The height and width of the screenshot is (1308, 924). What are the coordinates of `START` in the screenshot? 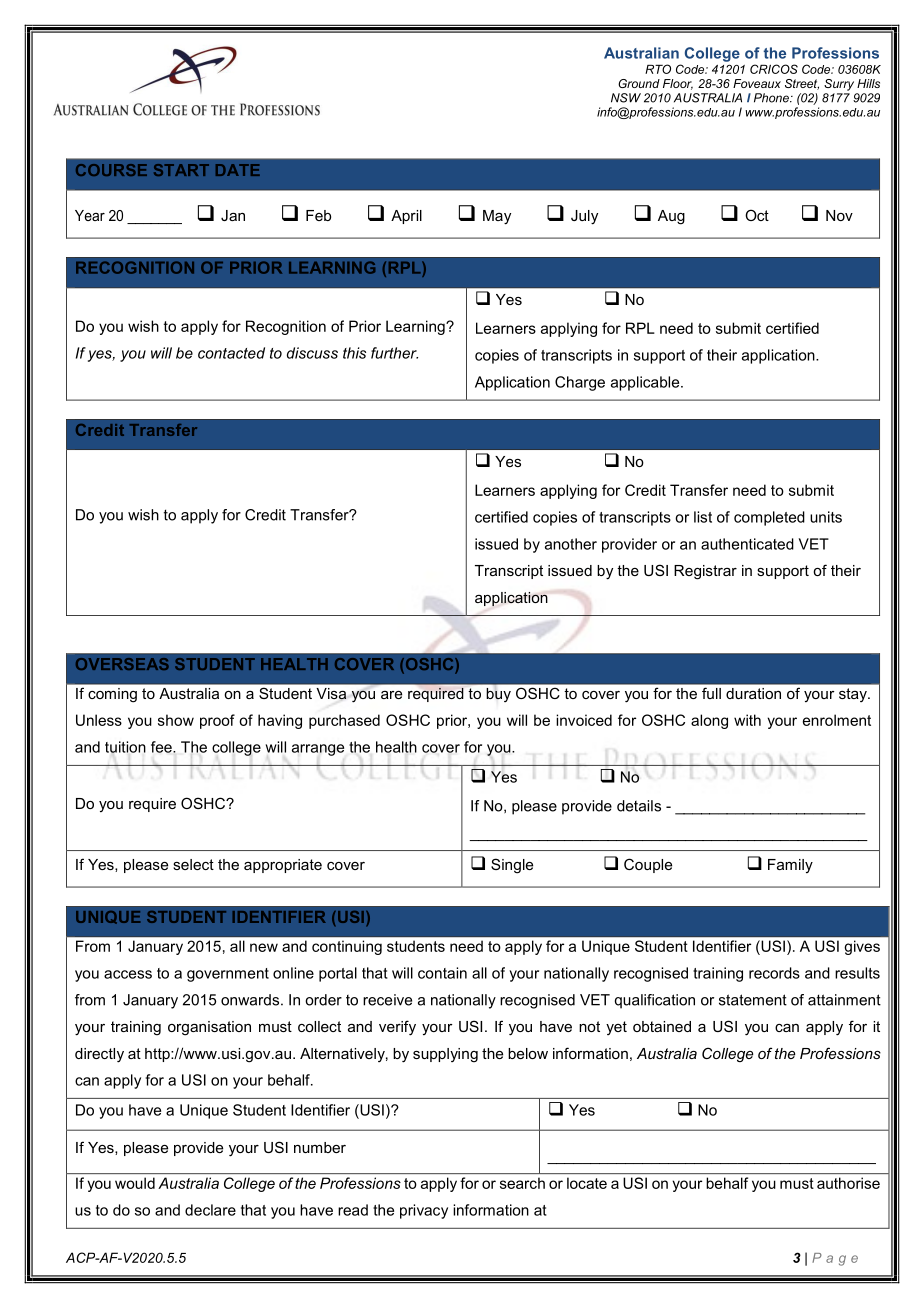 It's located at (181, 170).
